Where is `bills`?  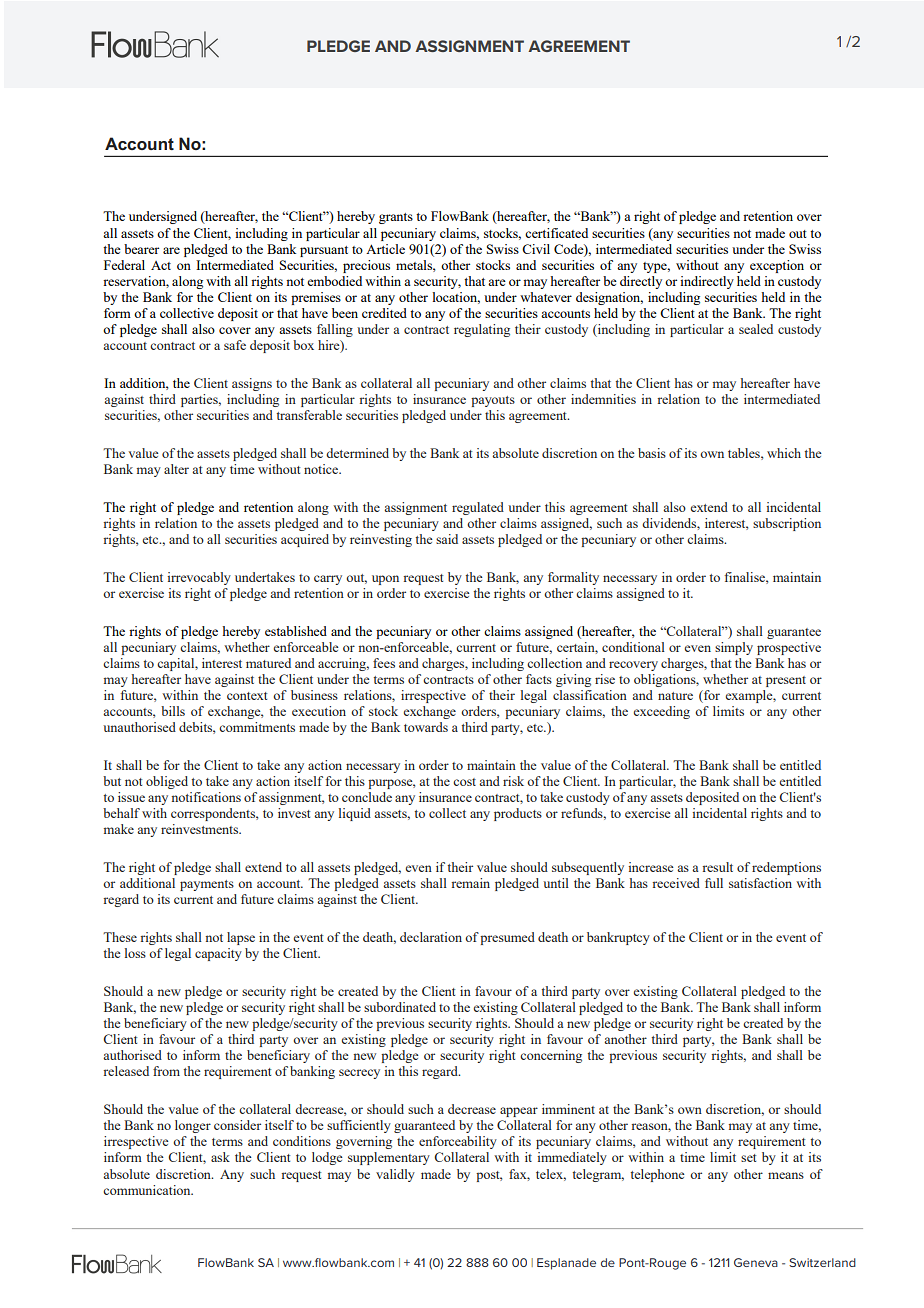 bills is located at coordinates (173, 711).
